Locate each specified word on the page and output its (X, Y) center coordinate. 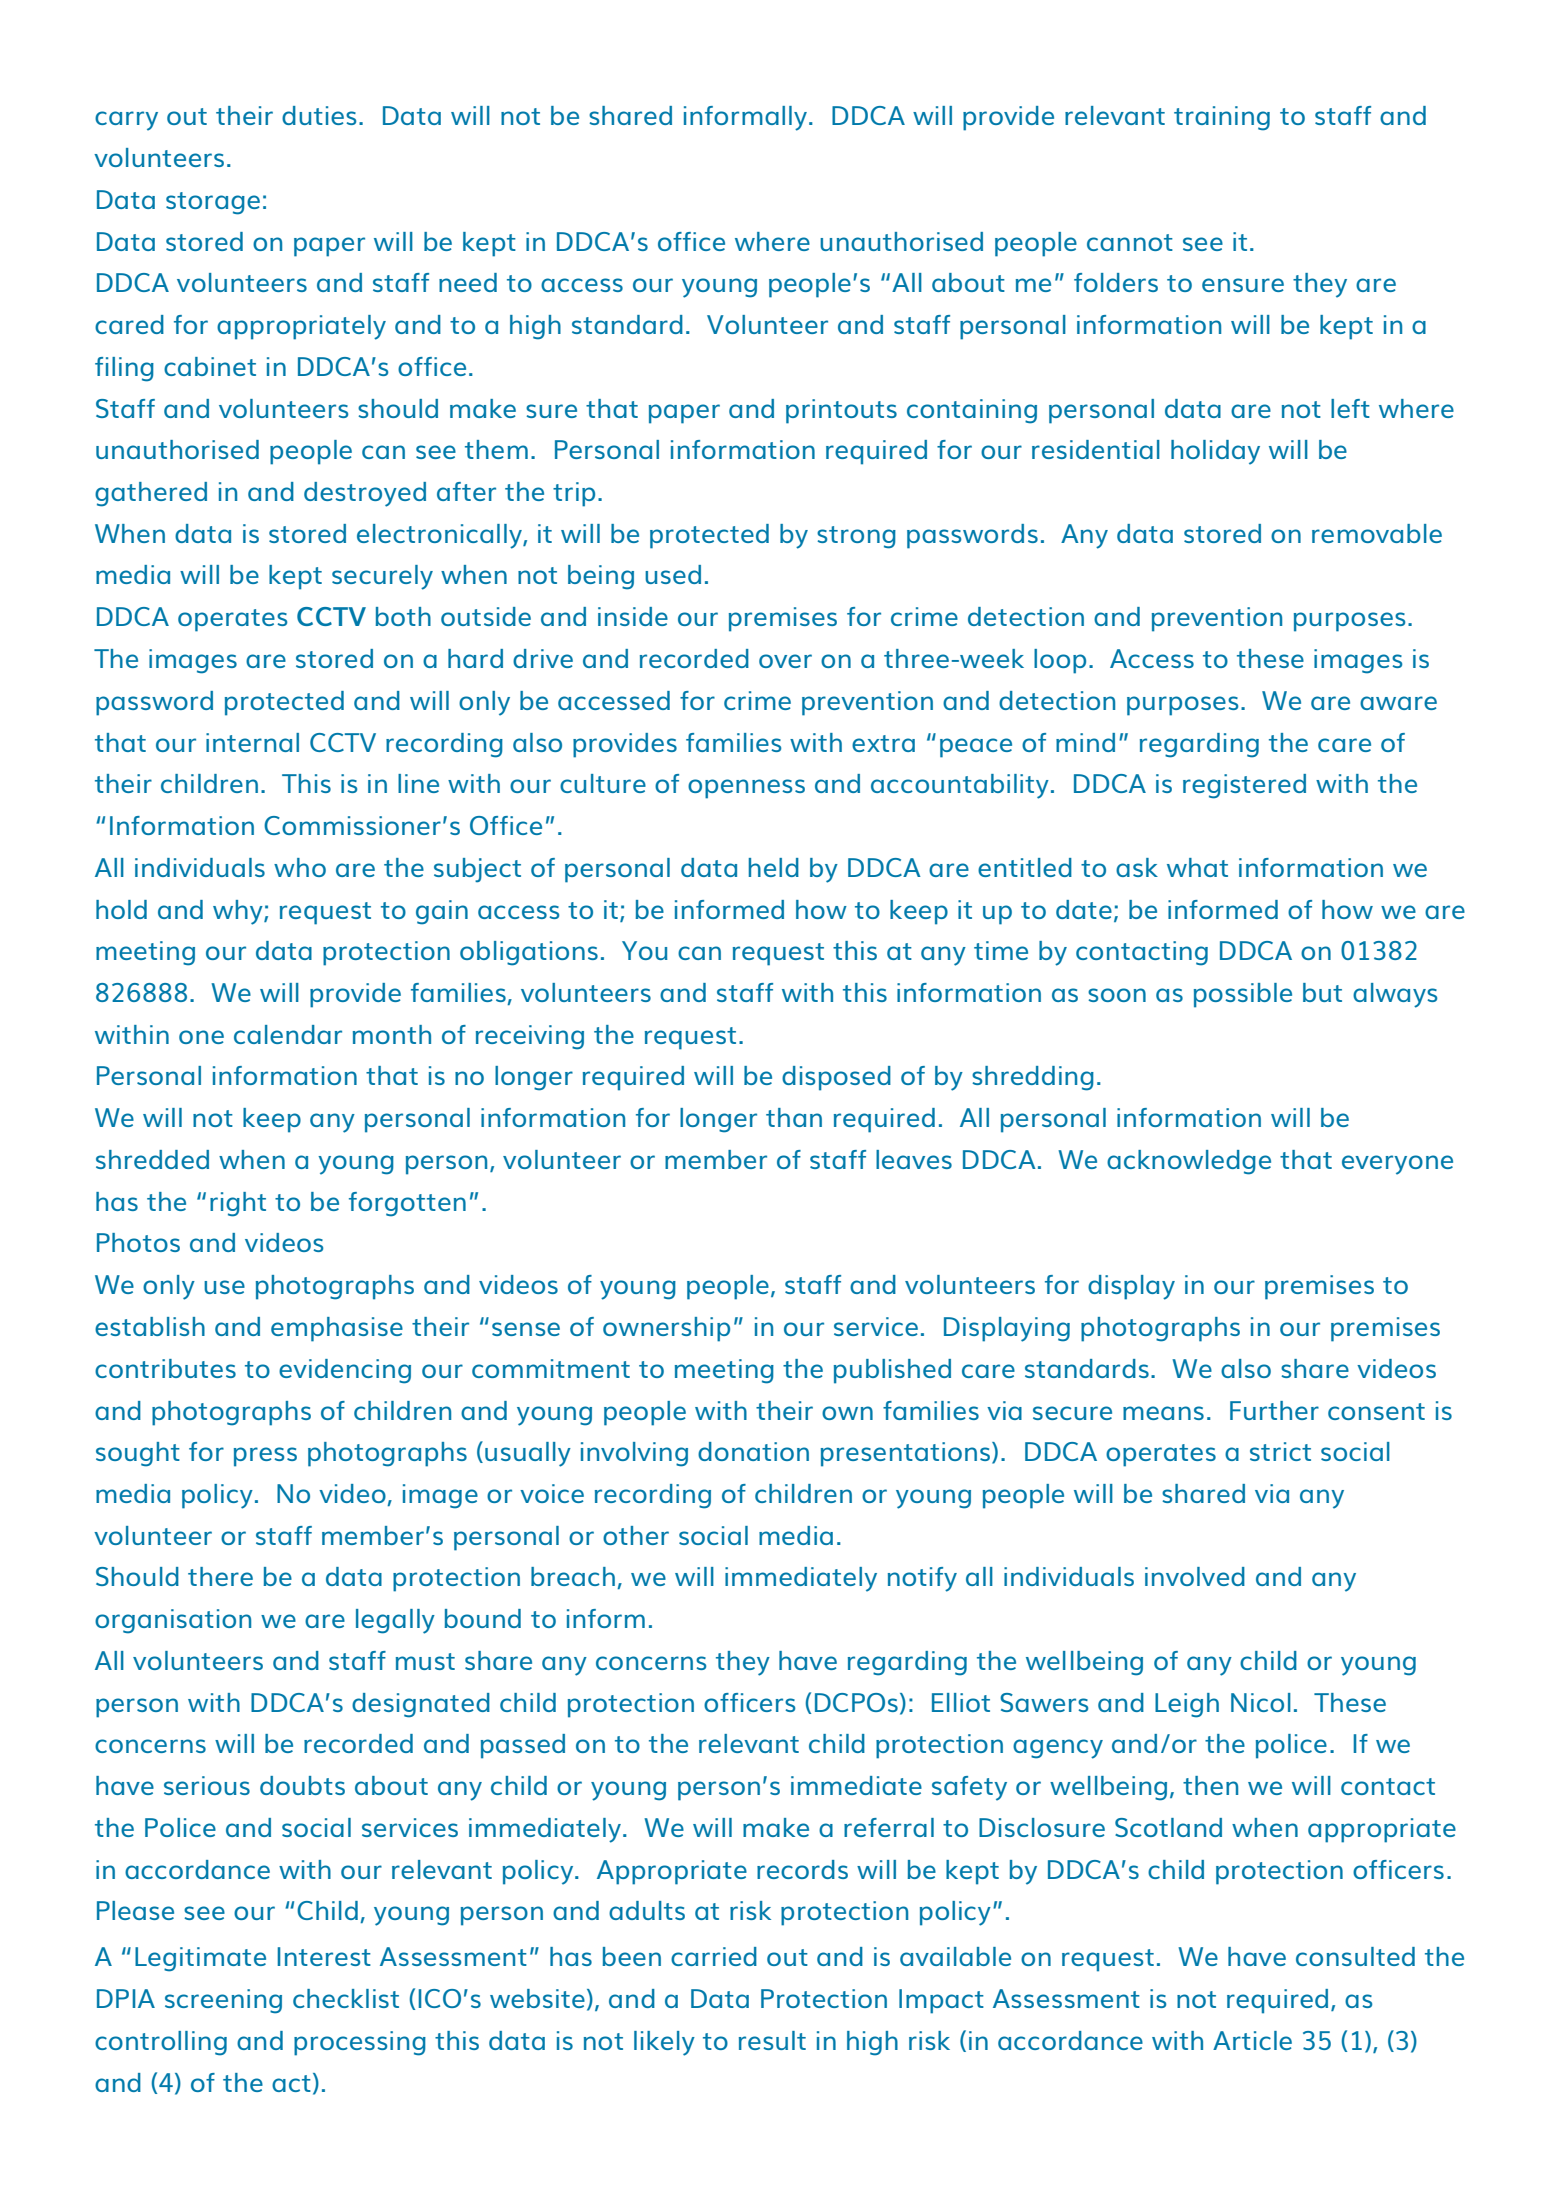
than (794, 1117)
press (265, 1457)
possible (1243, 995)
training (1222, 118)
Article (1252, 2040)
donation (753, 1451)
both (403, 616)
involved (1195, 1576)
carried (714, 1956)
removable (1377, 533)
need (468, 282)
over (785, 661)
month (392, 1034)
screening (223, 2001)
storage (213, 203)
